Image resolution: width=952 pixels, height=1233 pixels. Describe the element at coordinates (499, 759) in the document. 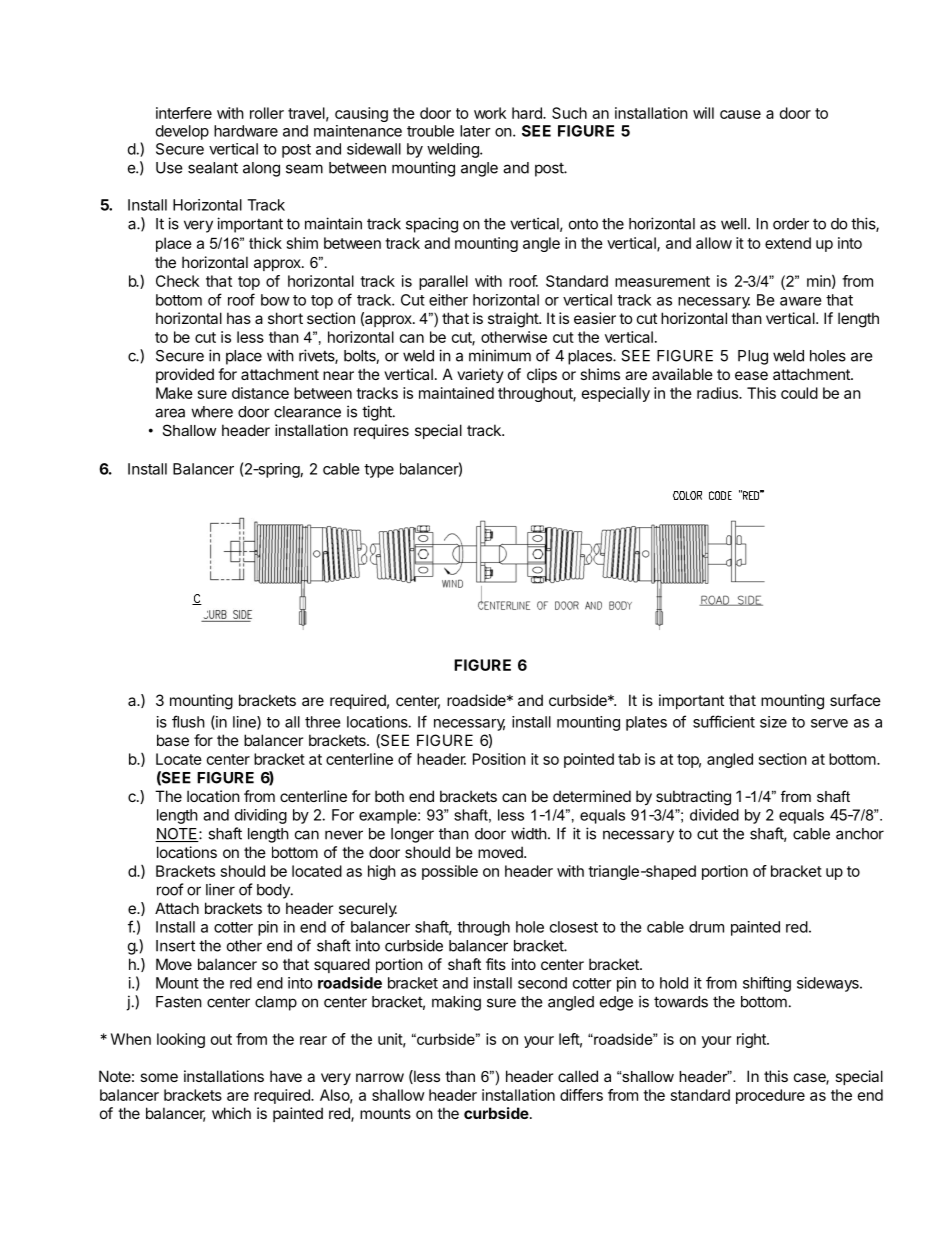

I see `Position` at that location.
